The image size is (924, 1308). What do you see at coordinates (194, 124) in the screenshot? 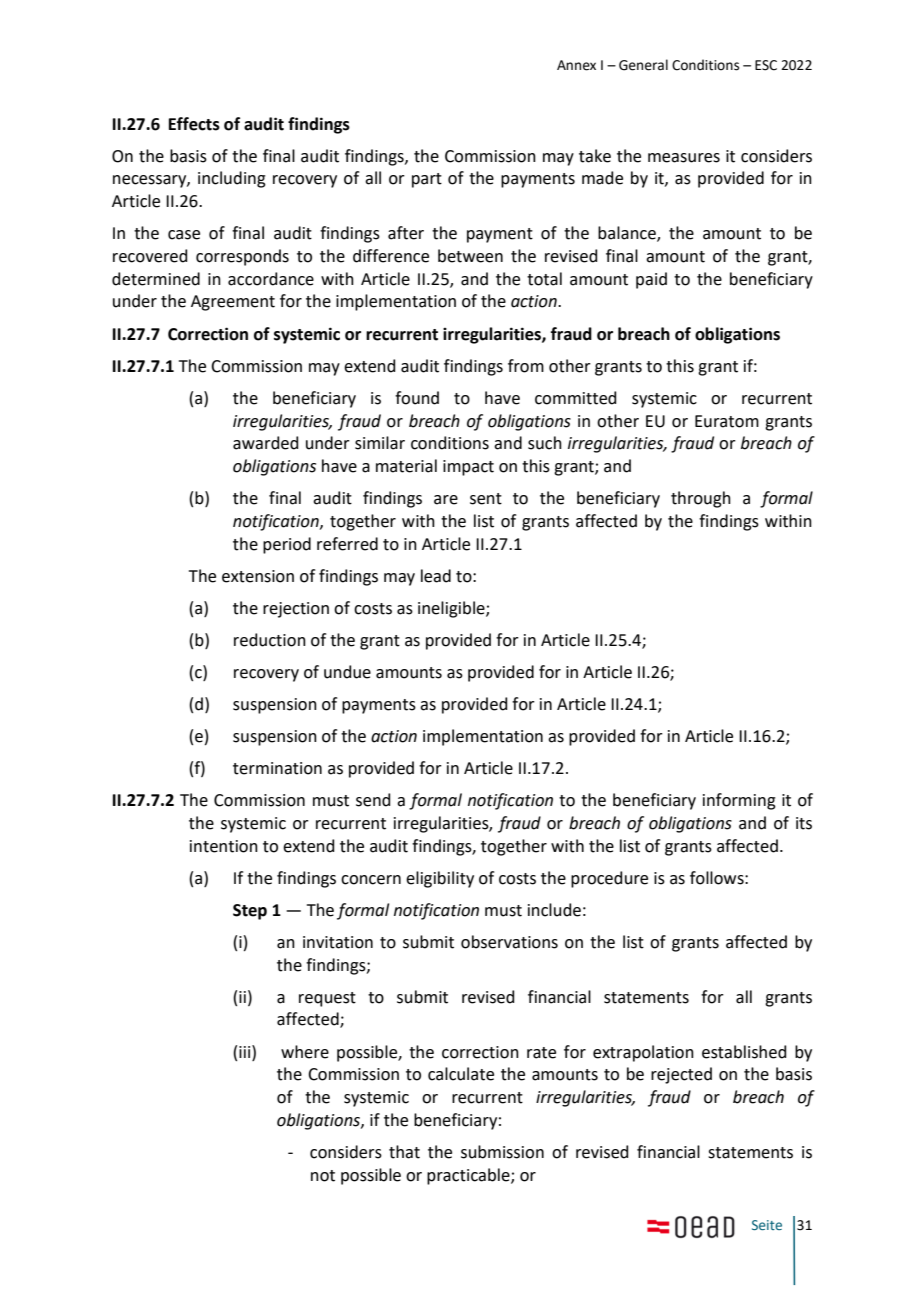
I see `Effects` at bounding box center [194, 124].
